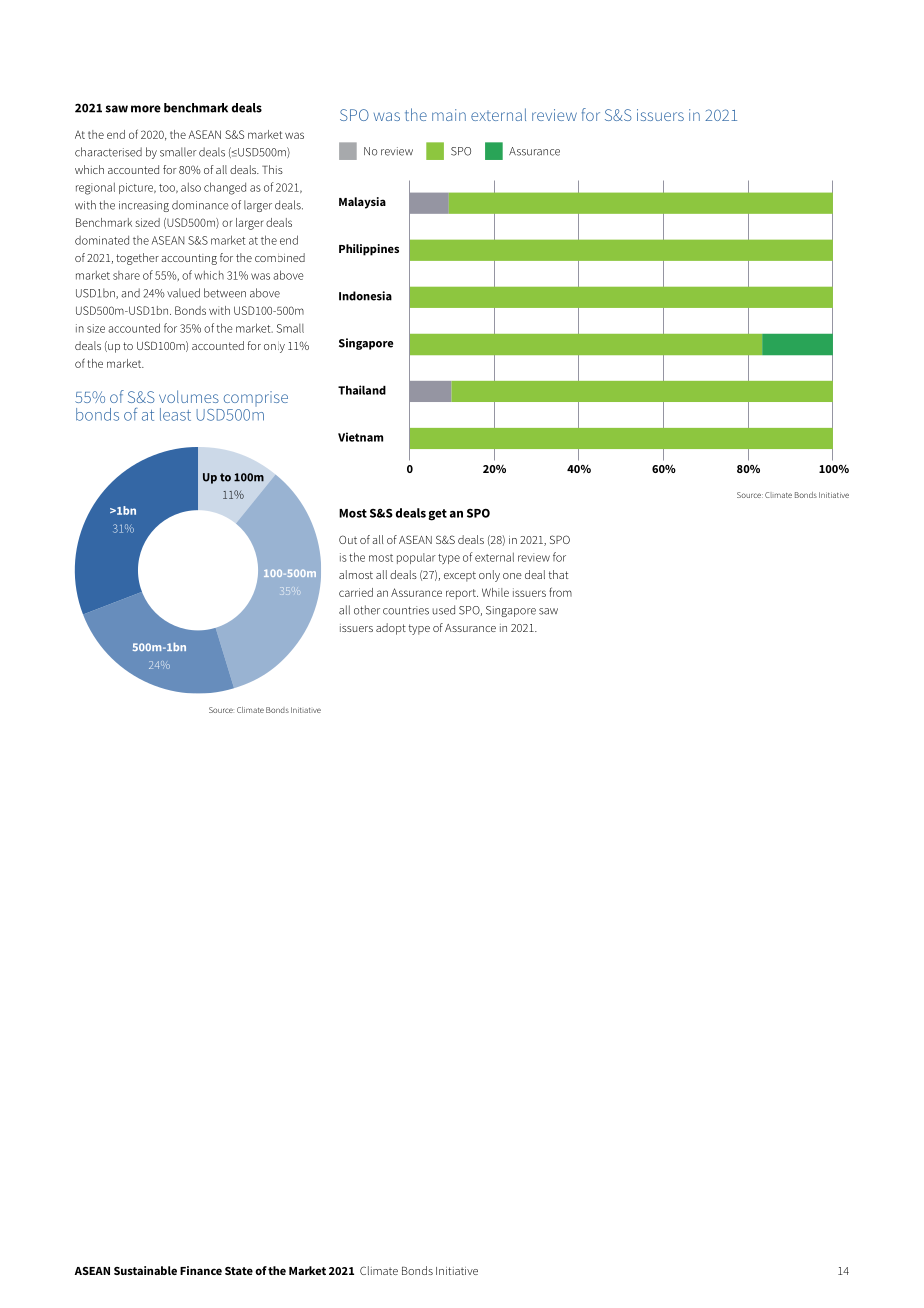  What do you see at coordinates (146, 109) in the document?
I see `more` at bounding box center [146, 109].
